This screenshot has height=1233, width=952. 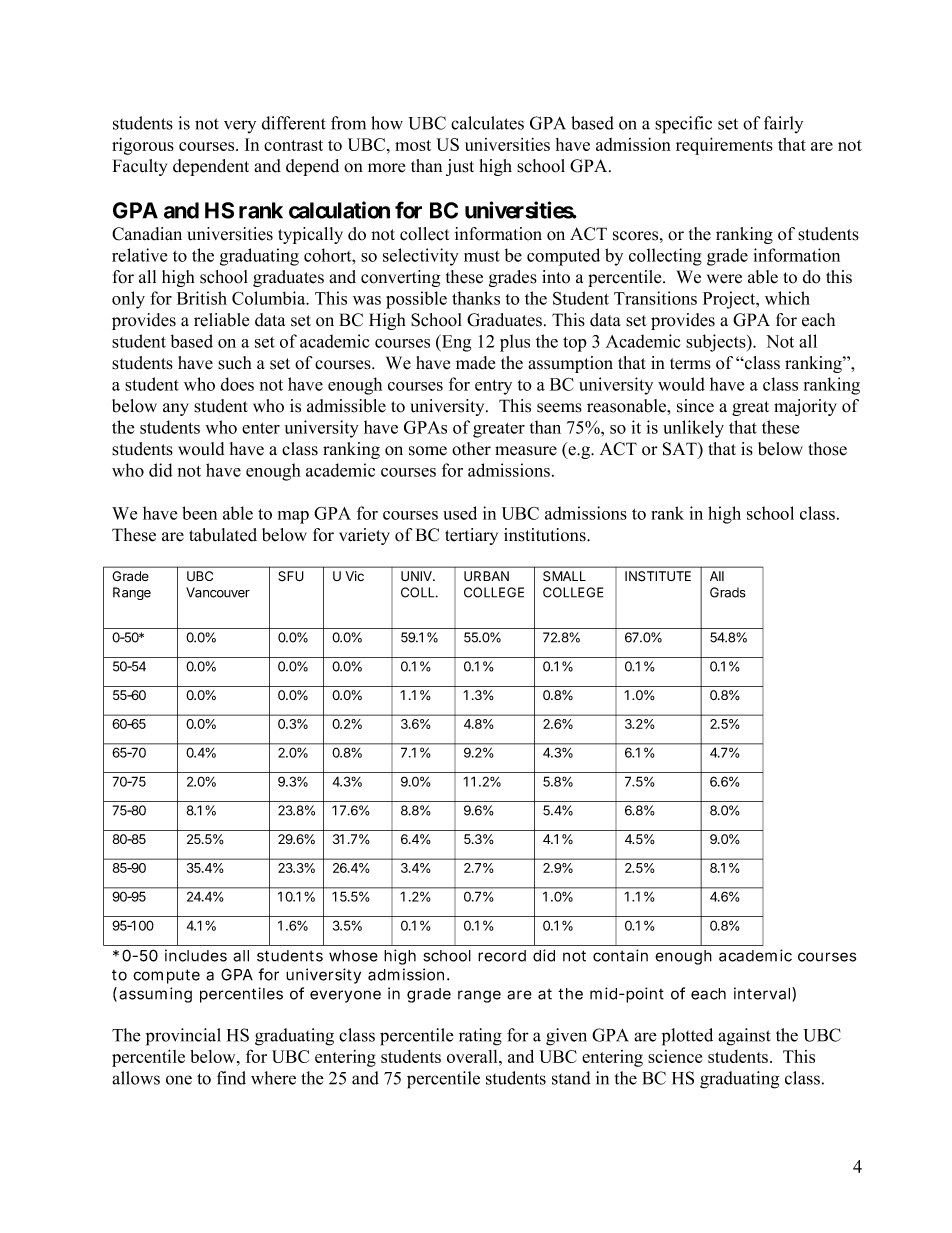 What do you see at coordinates (724, 146) in the screenshot?
I see `requirements` at bounding box center [724, 146].
